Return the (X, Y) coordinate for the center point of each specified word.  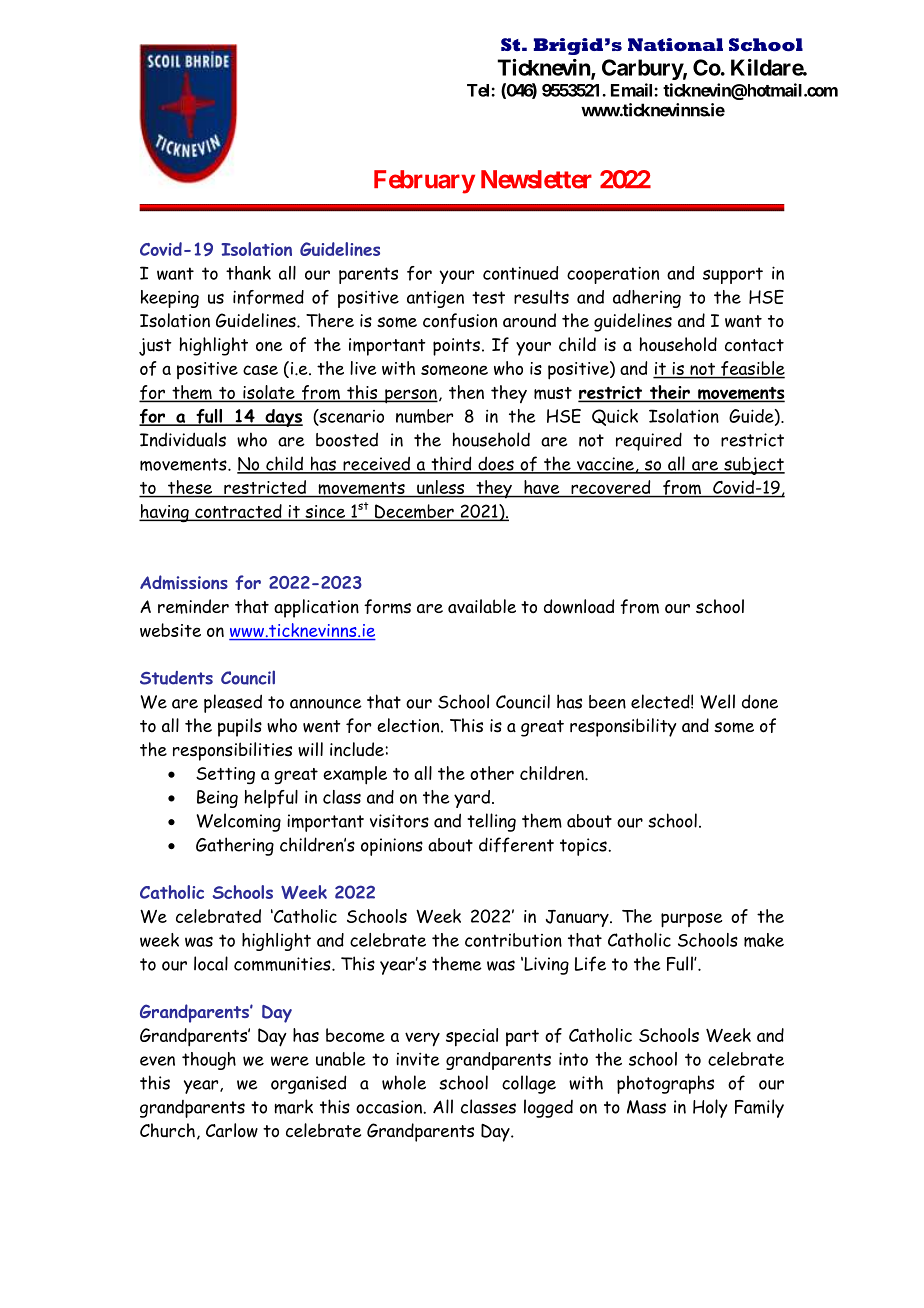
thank (248, 273)
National (675, 45)
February (424, 182)
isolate (269, 393)
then (466, 392)
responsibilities (232, 751)
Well (717, 701)
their (669, 393)
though (209, 1061)
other (492, 773)
